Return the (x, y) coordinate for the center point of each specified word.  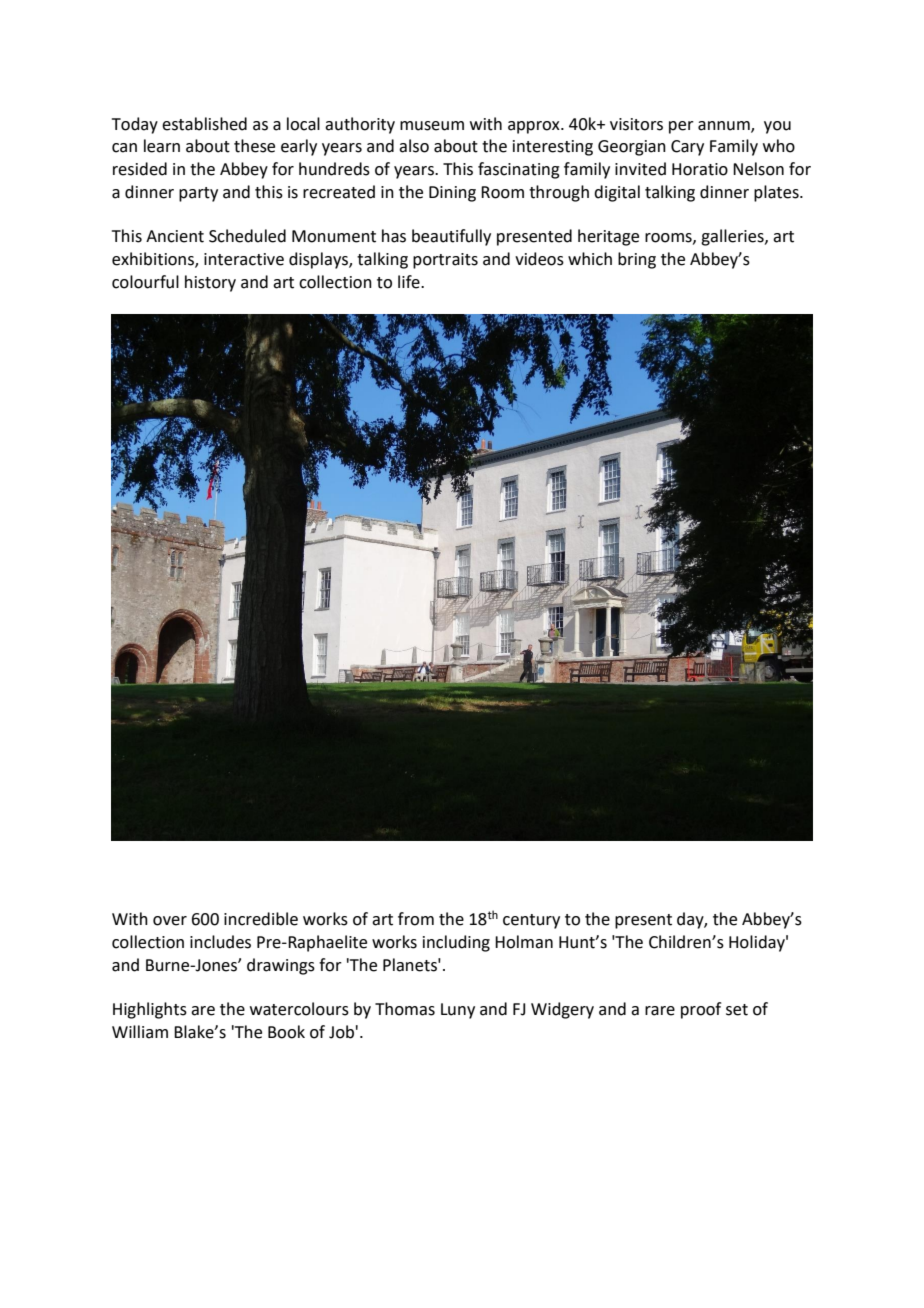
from (416, 919)
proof (701, 1010)
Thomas (405, 1009)
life (410, 282)
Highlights (150, 1010)
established (204, 124)
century (531, 921)
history (210, 283)
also (414, 146)
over (170, 921)
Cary (687, 148)
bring (637, 260)
